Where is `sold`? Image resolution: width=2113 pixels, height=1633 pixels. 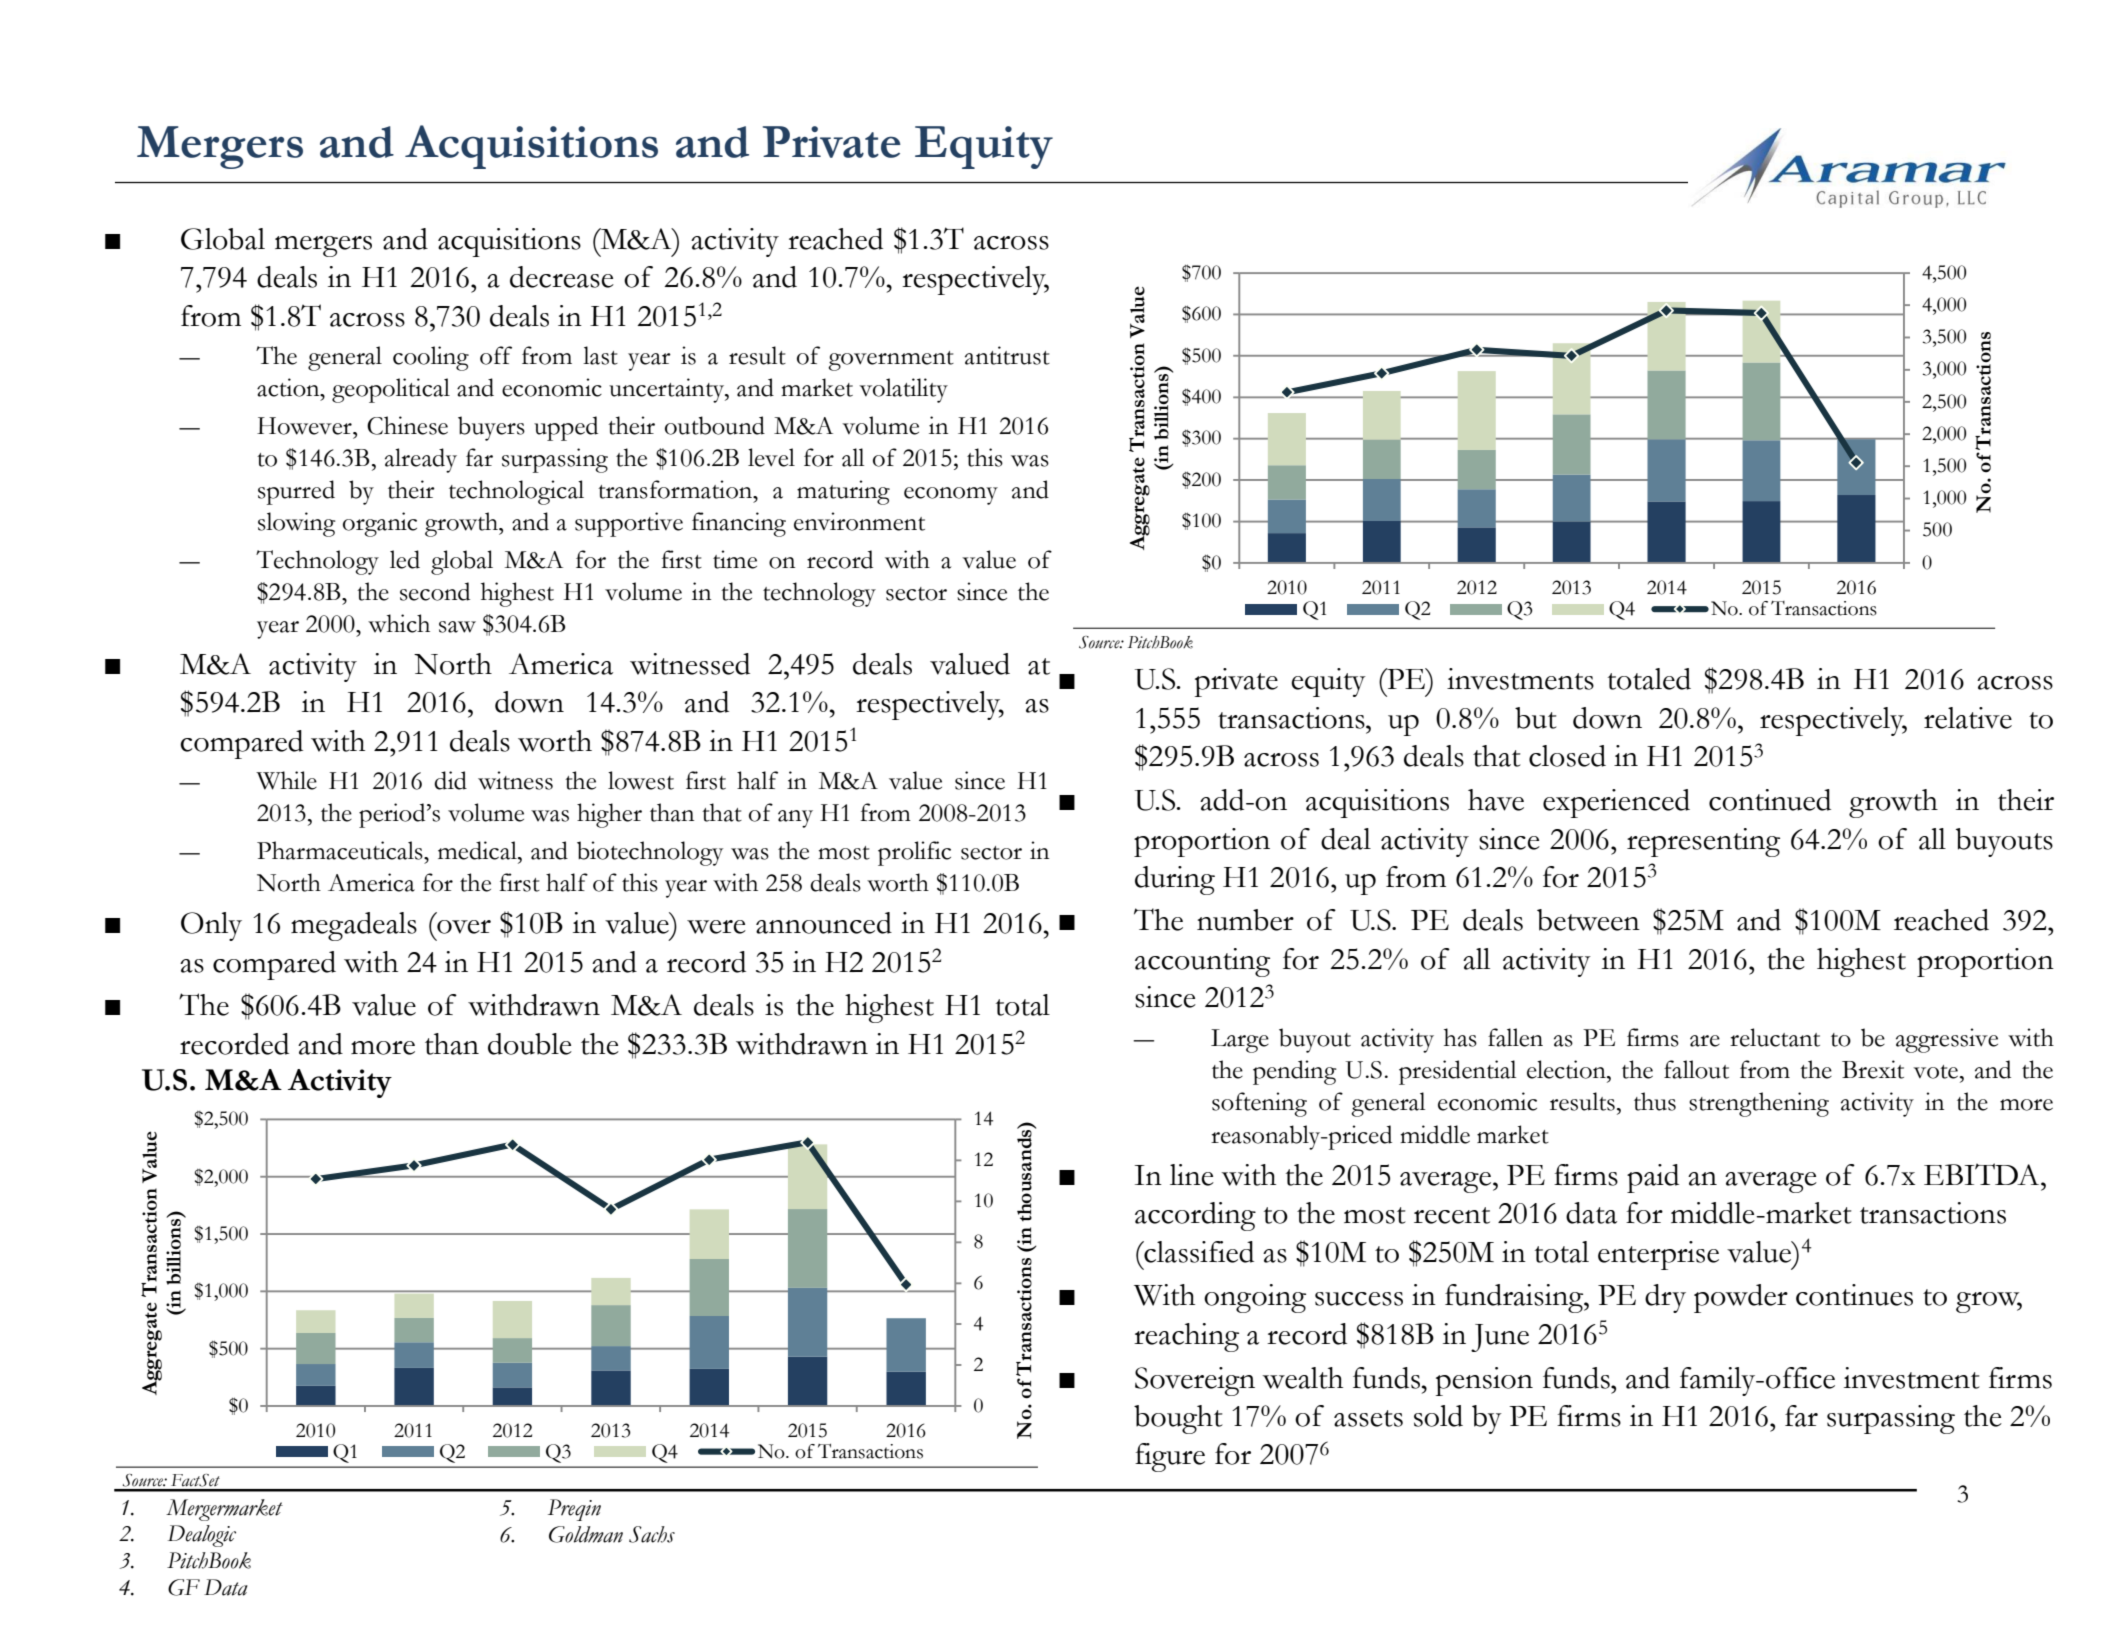
sold is located at coordinates (1438, 1416).
